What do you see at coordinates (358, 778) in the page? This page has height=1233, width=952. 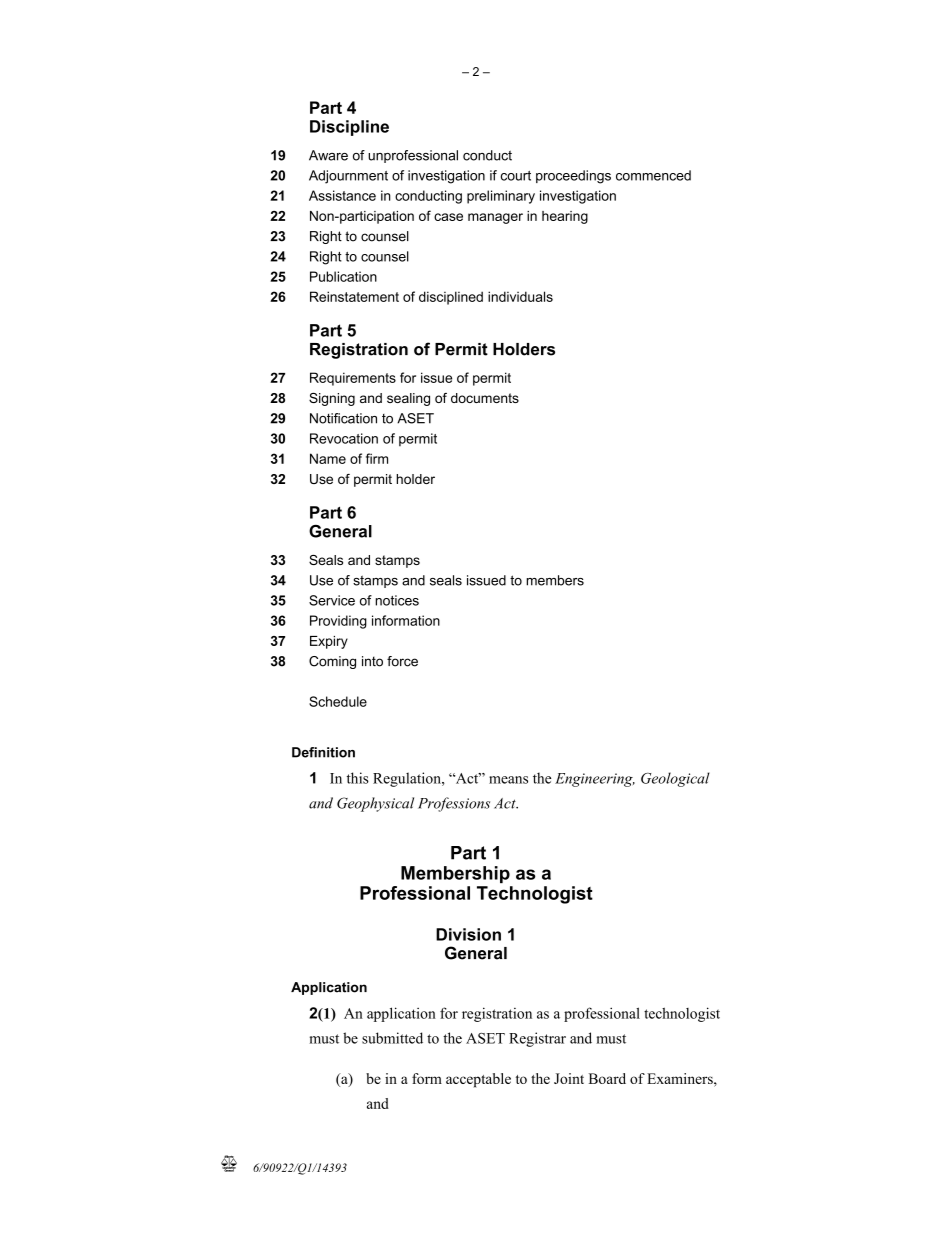 I see `this` at bounding box center [358, 778].
